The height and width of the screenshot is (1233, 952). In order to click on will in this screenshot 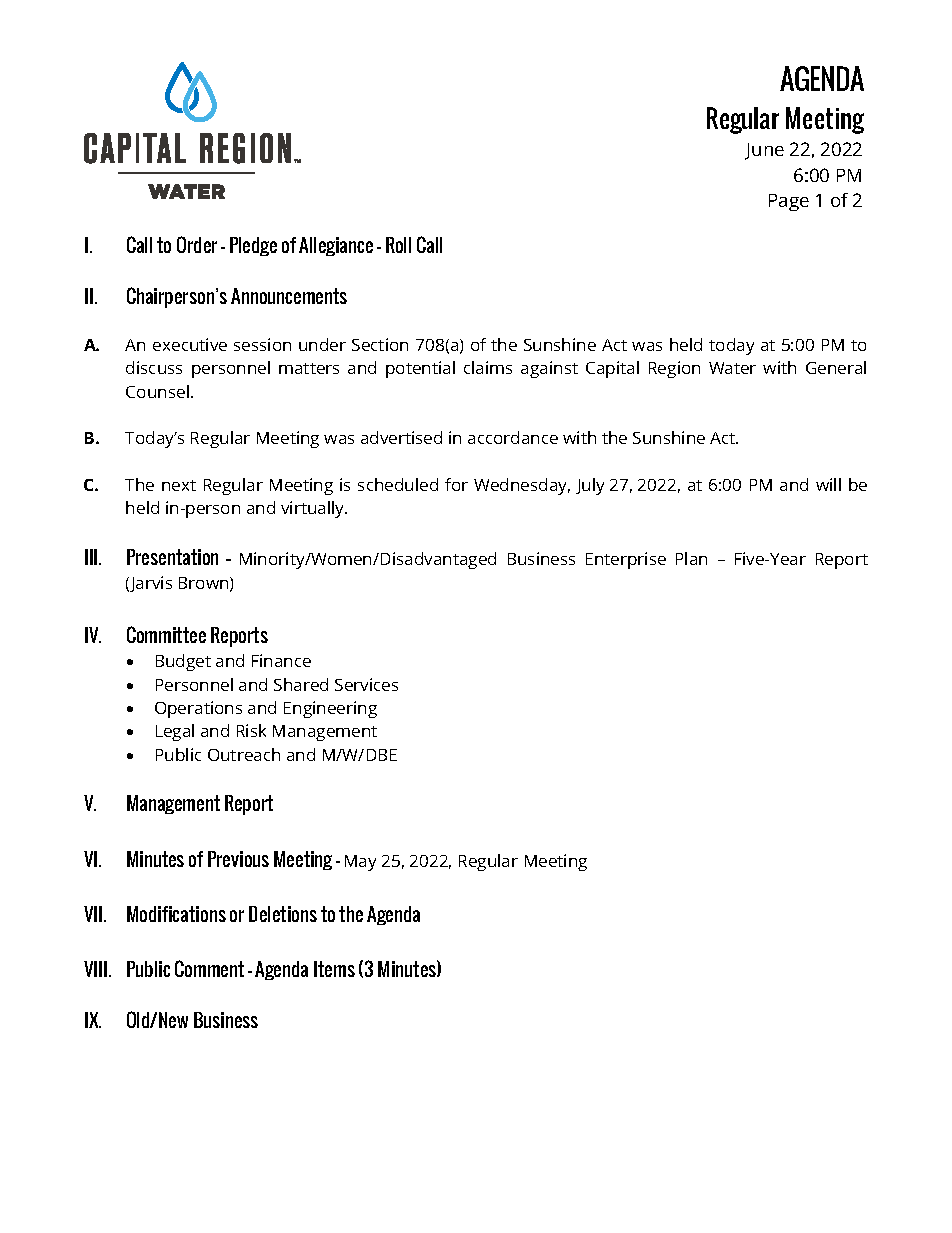, I will do `click(828, 484)`.
